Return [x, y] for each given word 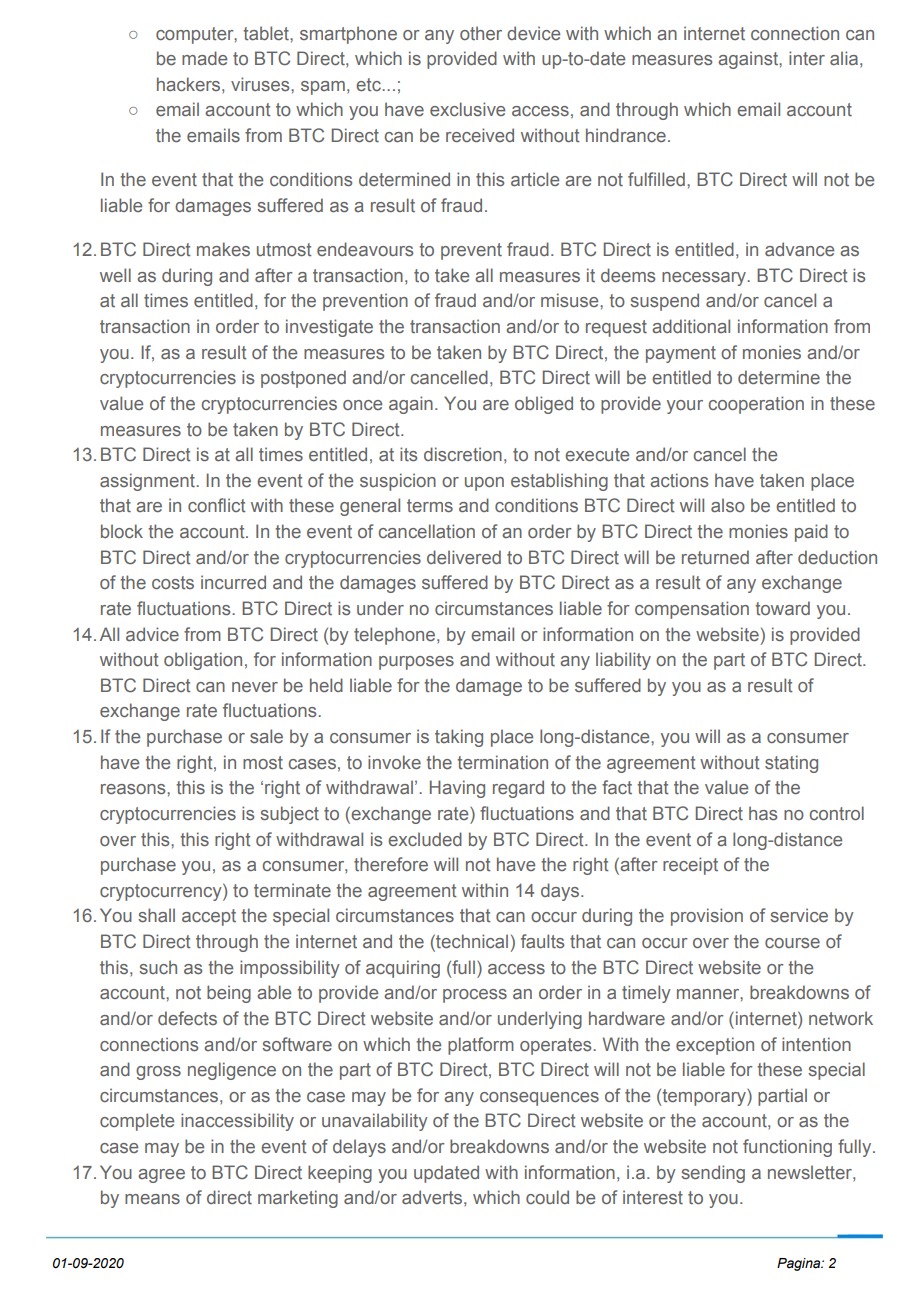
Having [457, 789]
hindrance [626, 135]
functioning [787, 1148]
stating [791, 764]
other [481, 33]
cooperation [756, 405]
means [152, 1199]
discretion [463, 454]
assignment [148, 482]
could [547, 1197]
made [204, 58]
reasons [134, 789]
